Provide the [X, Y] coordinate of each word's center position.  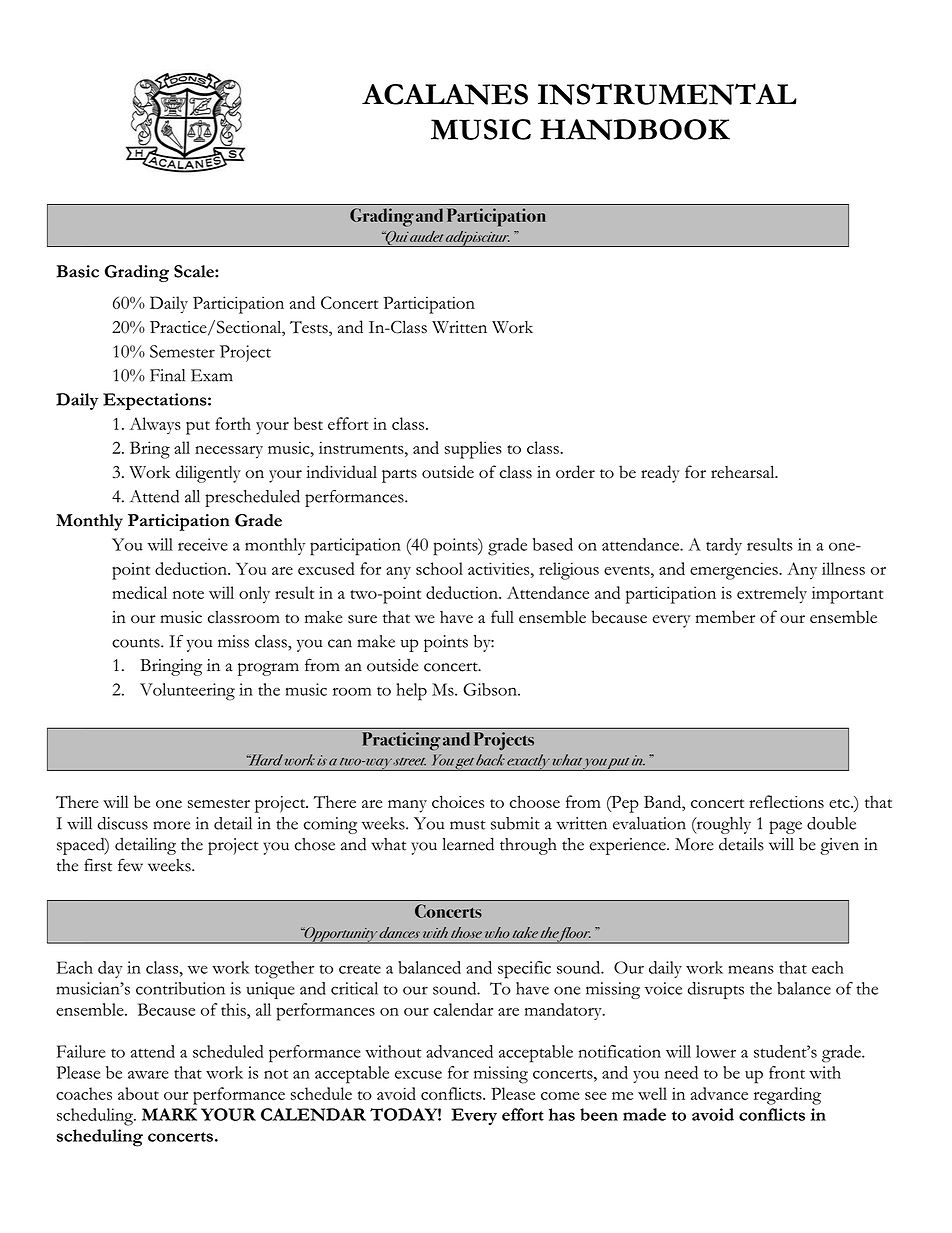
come [560, 1096]
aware [148, 1074]
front [787, 1072]
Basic [78, 271]
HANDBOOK [635, 129]
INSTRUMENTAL [667, 94]
